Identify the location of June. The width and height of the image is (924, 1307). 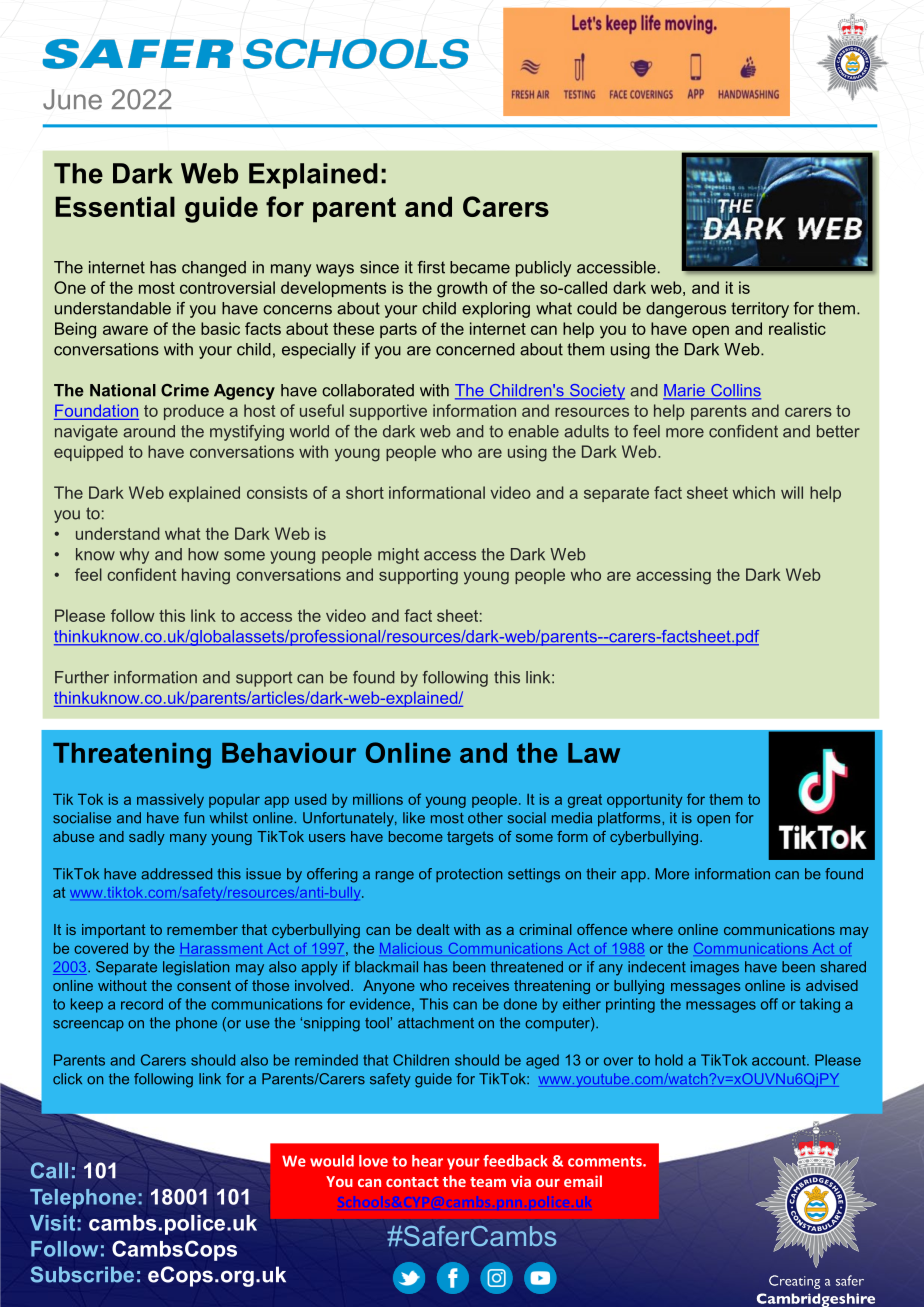
(72, 99).
